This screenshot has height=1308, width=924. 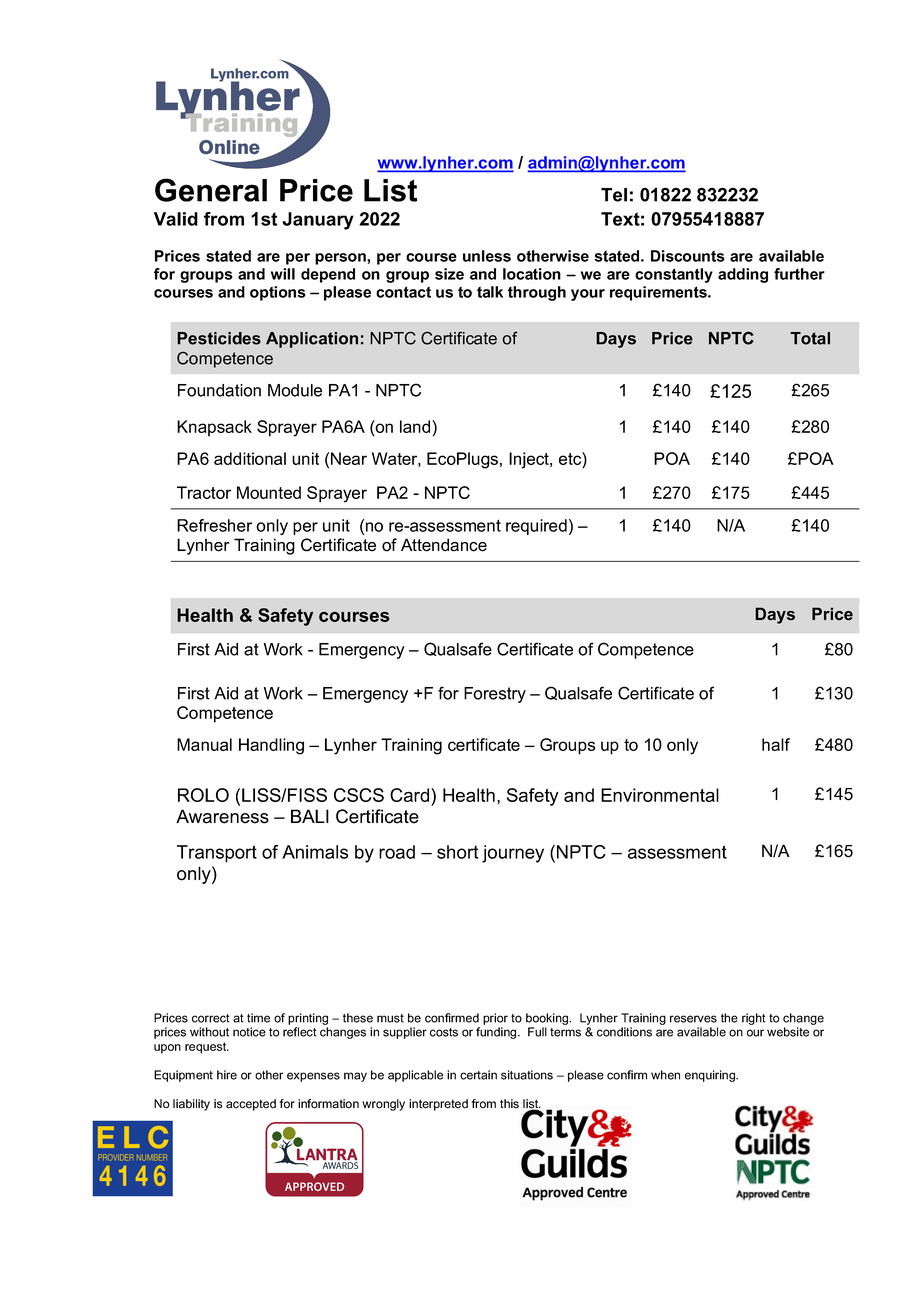 What do you see at coordinates (269, 492) in the screenshot?
I see `Mounted` at bounding box center [269, 492].
